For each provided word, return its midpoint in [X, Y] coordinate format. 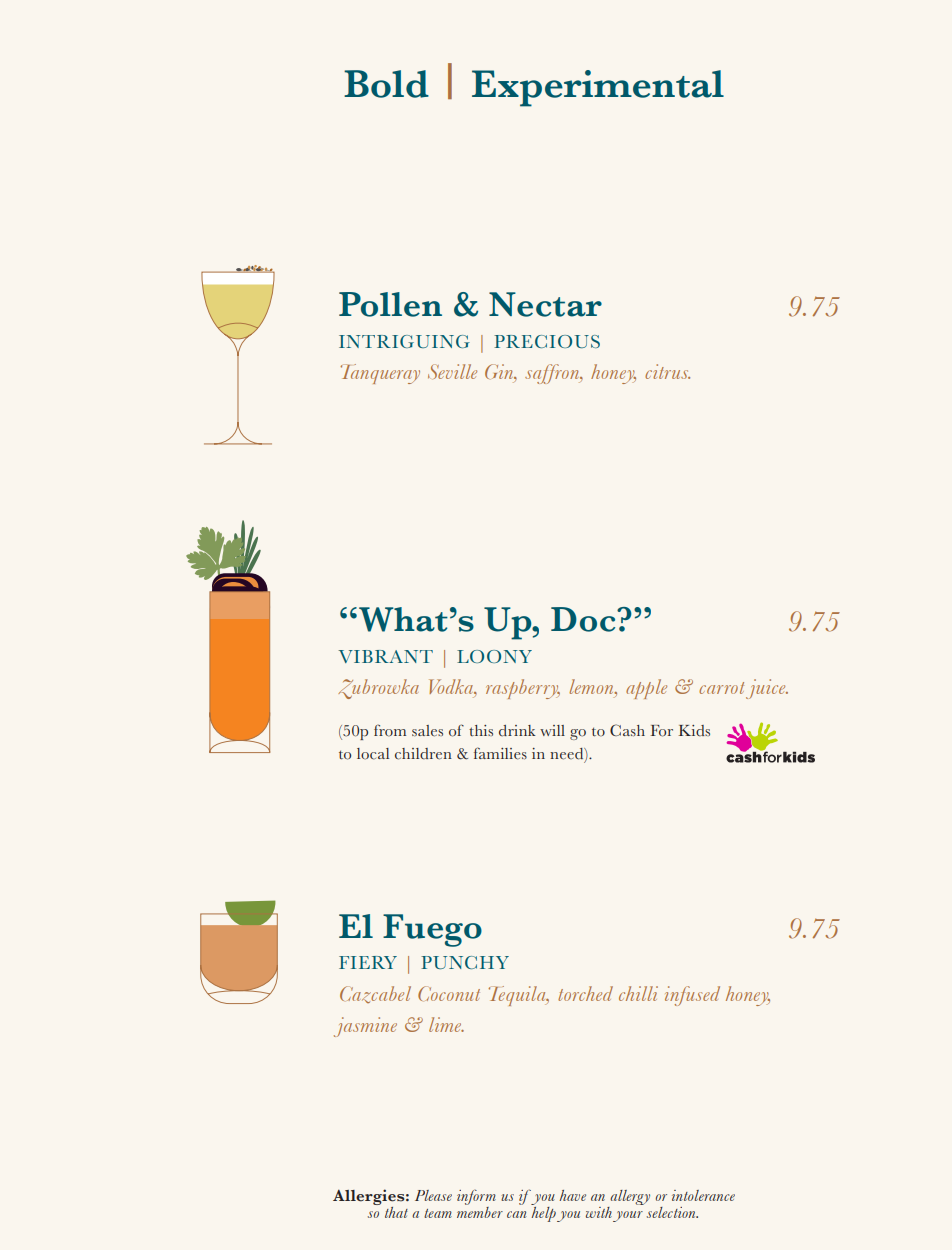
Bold [386, 84]
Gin [500, 373]
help [543, 1213]
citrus [667, 371]
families [500, 753]
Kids [694, 731]
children [423, 754]
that [396, 1212]
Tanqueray [380, 374]
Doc [584, 619]
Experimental [598, 88]
